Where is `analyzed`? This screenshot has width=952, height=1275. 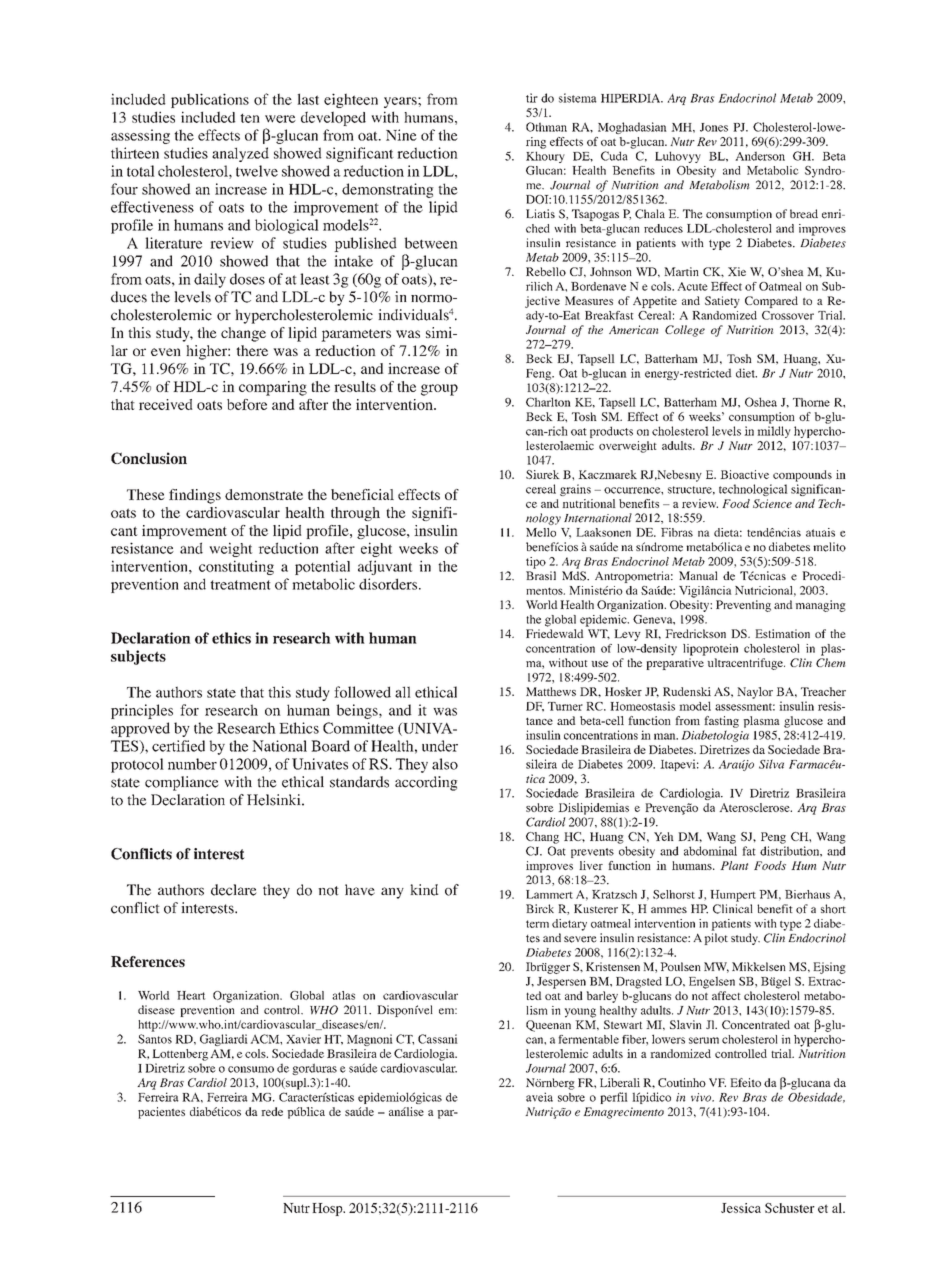 analyzed is located at coordinates (240, 154).
